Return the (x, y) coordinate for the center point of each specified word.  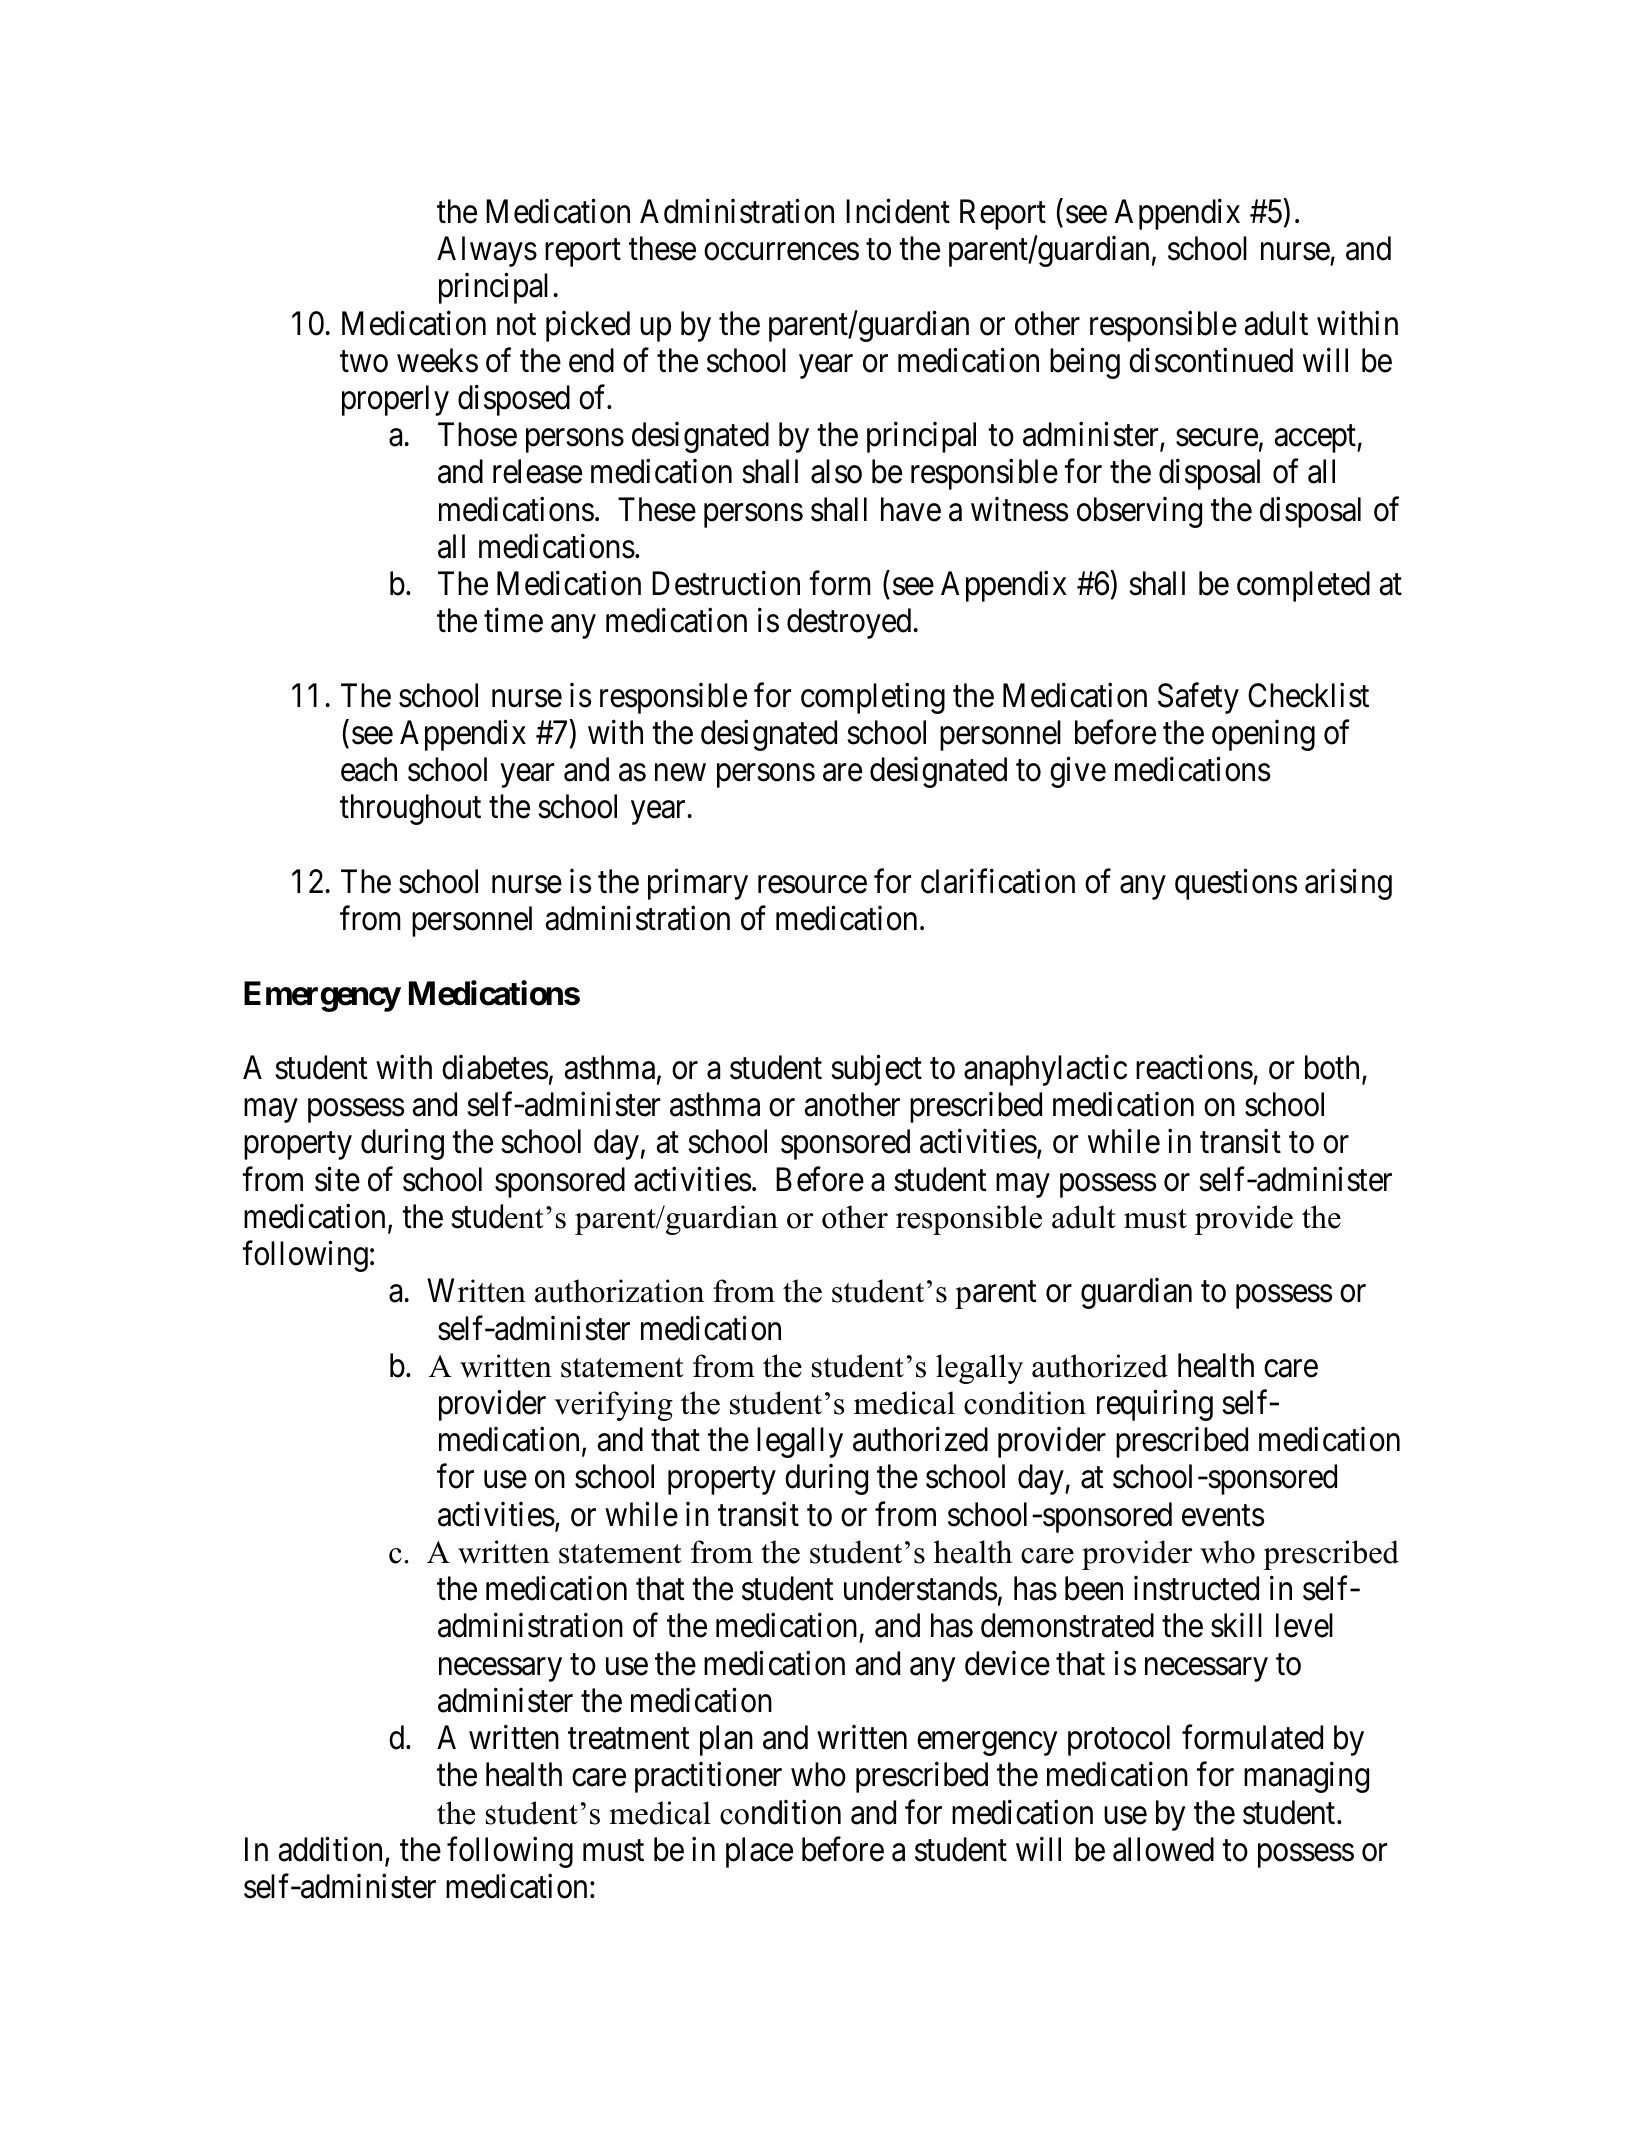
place (759, 1852)
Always (487, 251)
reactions (1194, 1067)
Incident (898, 211)
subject (876, 1070)
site (337, 1179)
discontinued (1211, 360)
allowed (1163, 1849)
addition (332, 1850)
